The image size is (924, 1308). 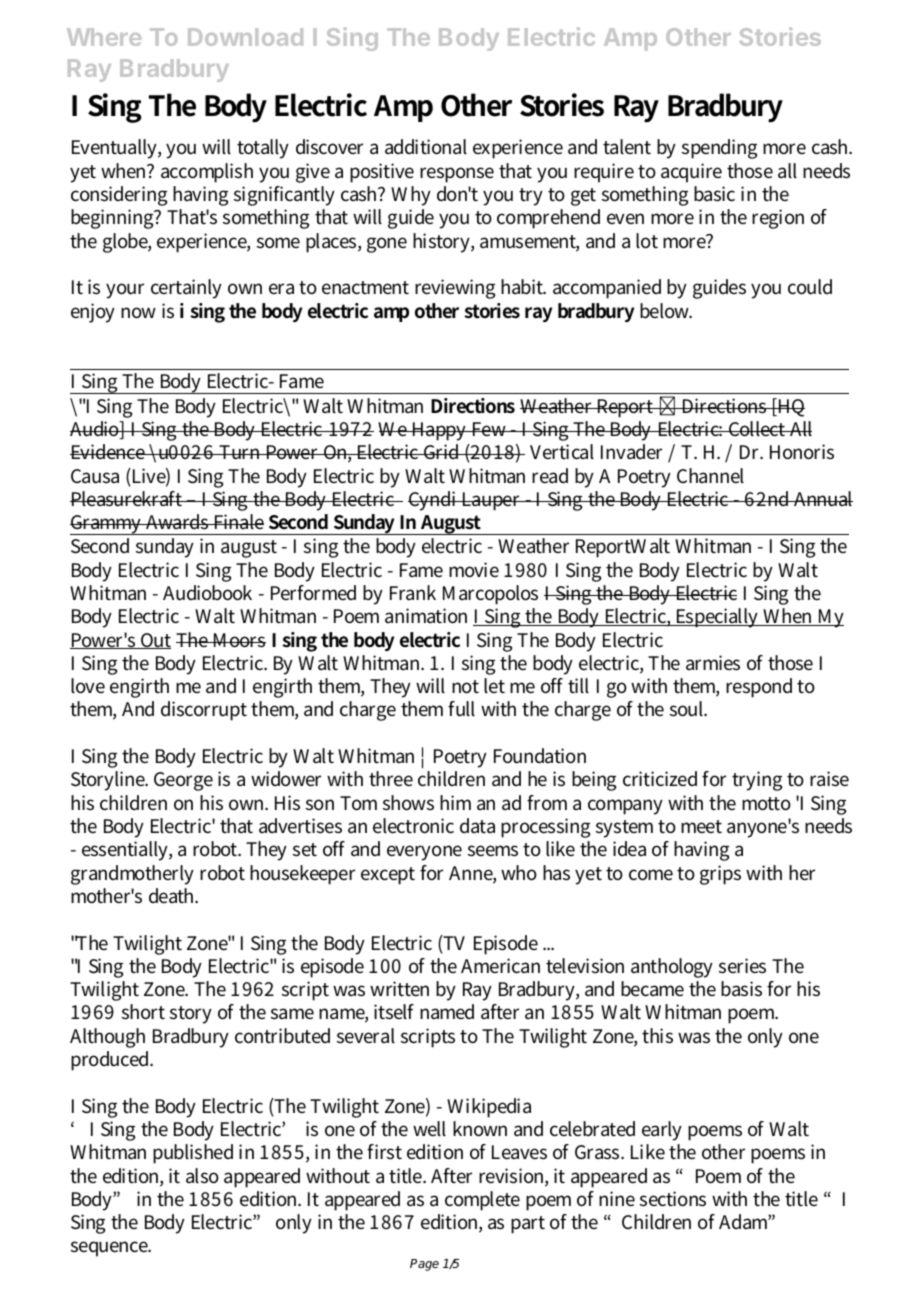 I want to click on armies, so click(x=713, y=663).
